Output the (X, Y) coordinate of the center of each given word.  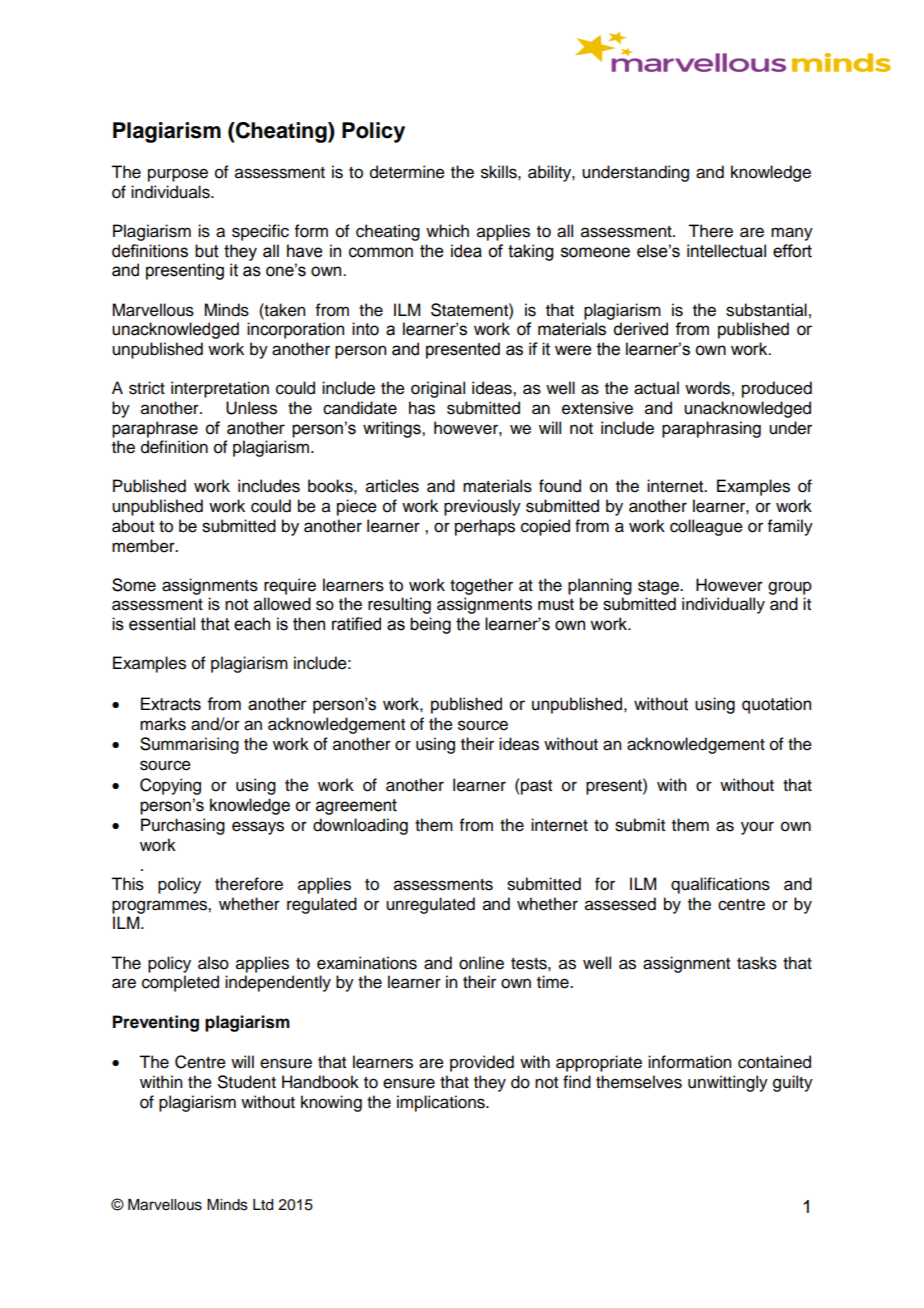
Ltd (263, 1205)
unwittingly (728, 1083)
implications (442, 1103)
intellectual (726, 251)
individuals (171, 192)
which (447, 231)
